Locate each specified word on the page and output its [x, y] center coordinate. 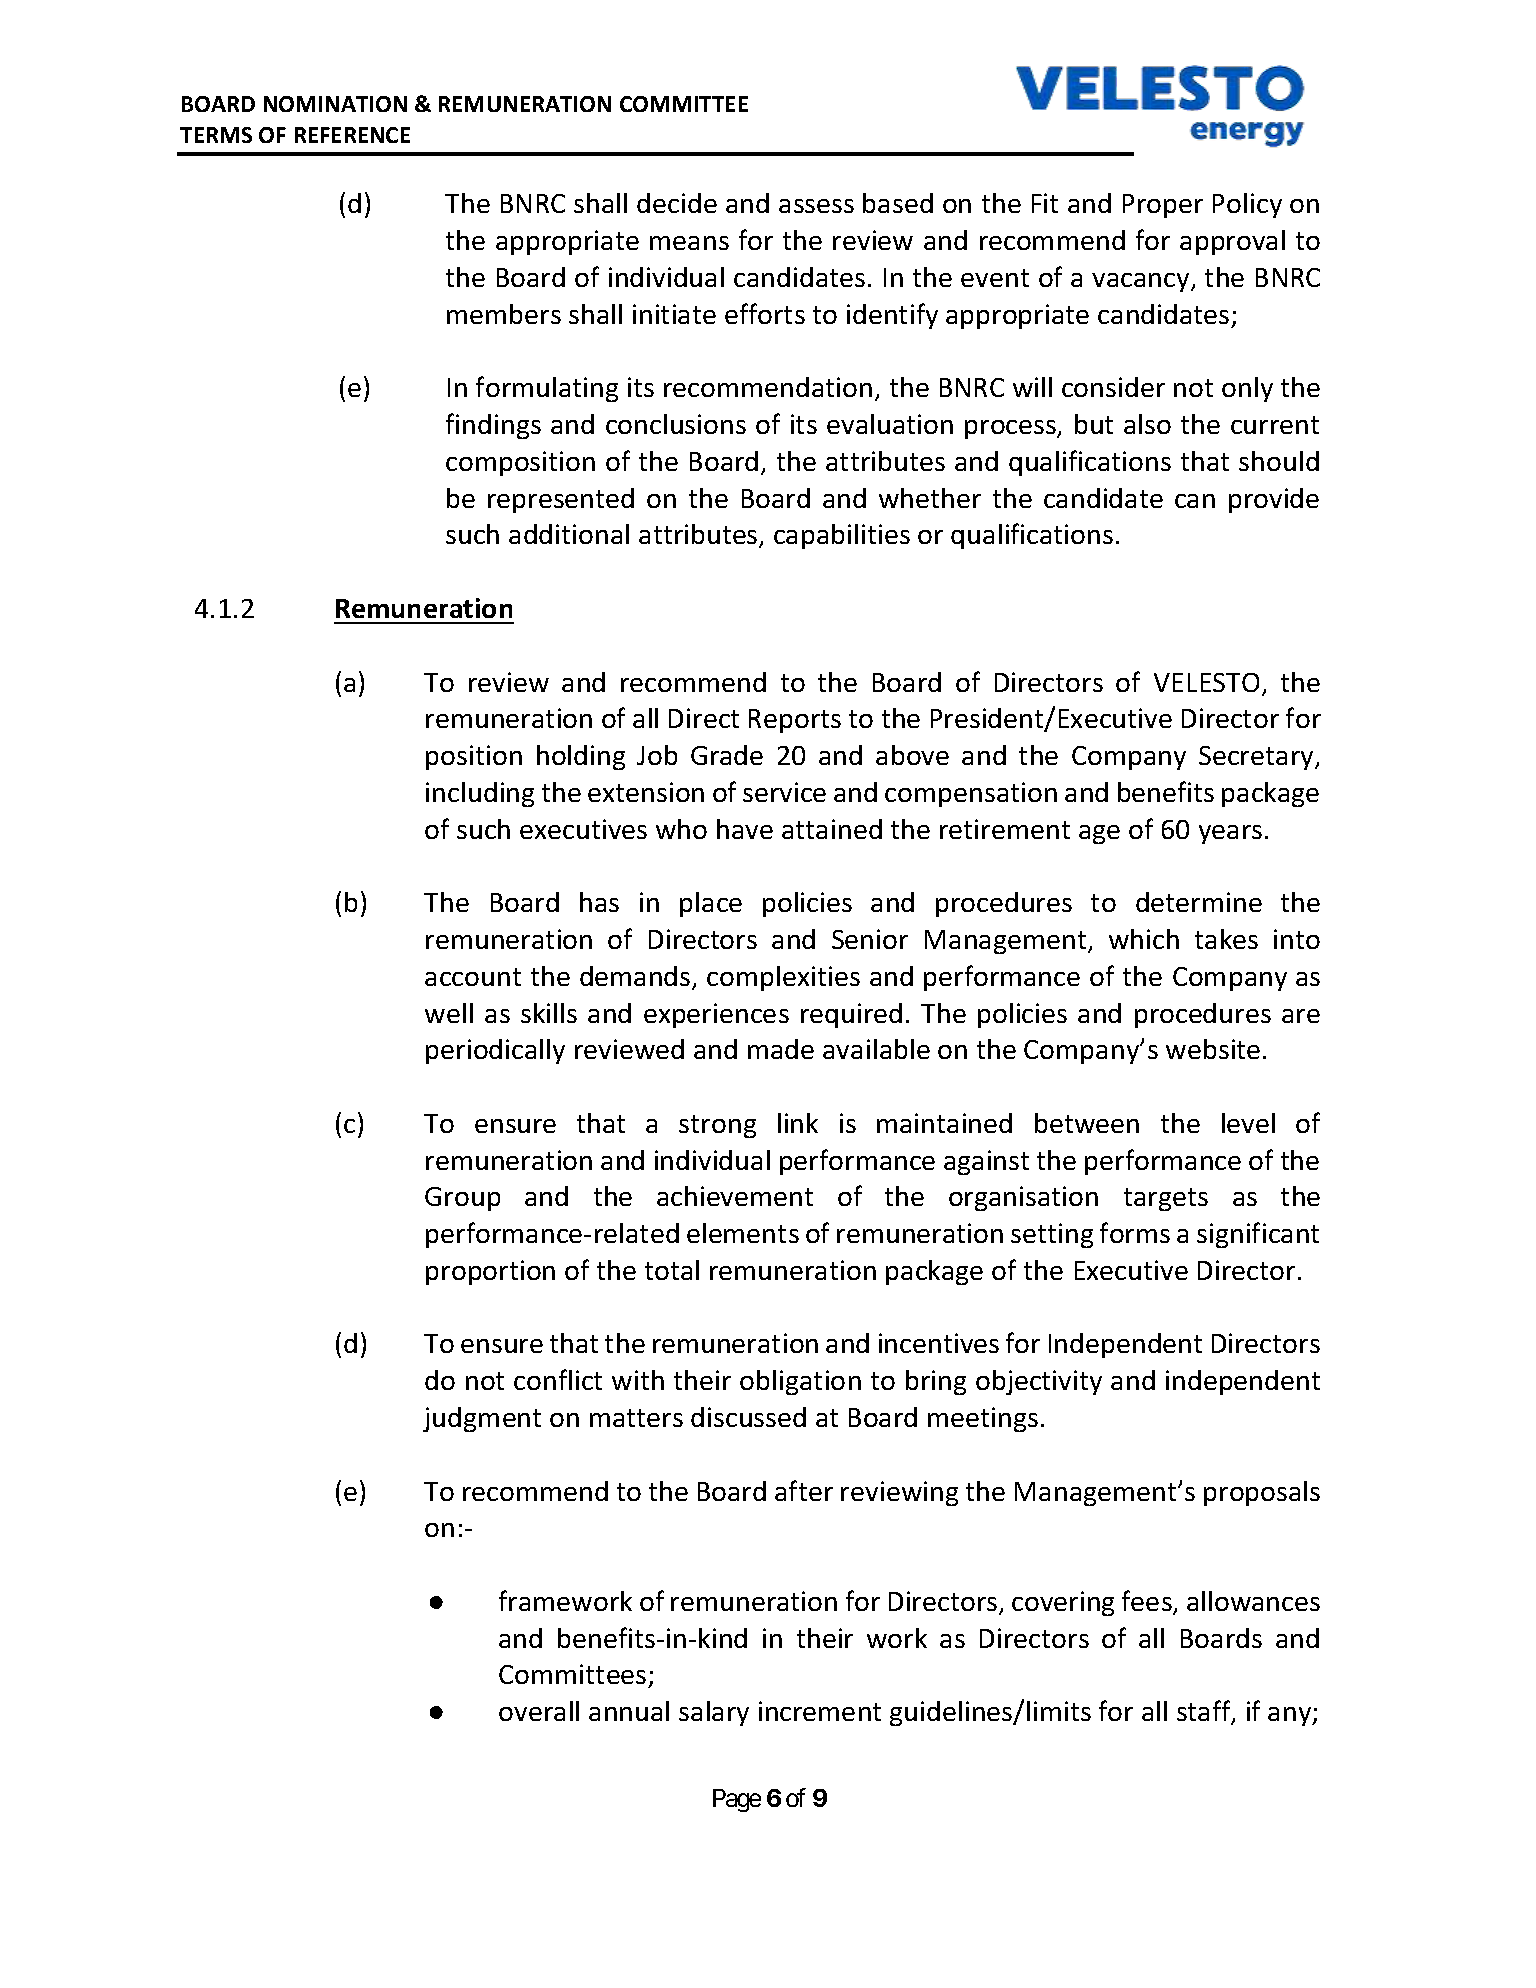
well [449, 1013]
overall [539, 1711]
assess [816, 206]
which [1144, 939]
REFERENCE [352, 135]
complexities [783, 978]
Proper [1163, 206]
